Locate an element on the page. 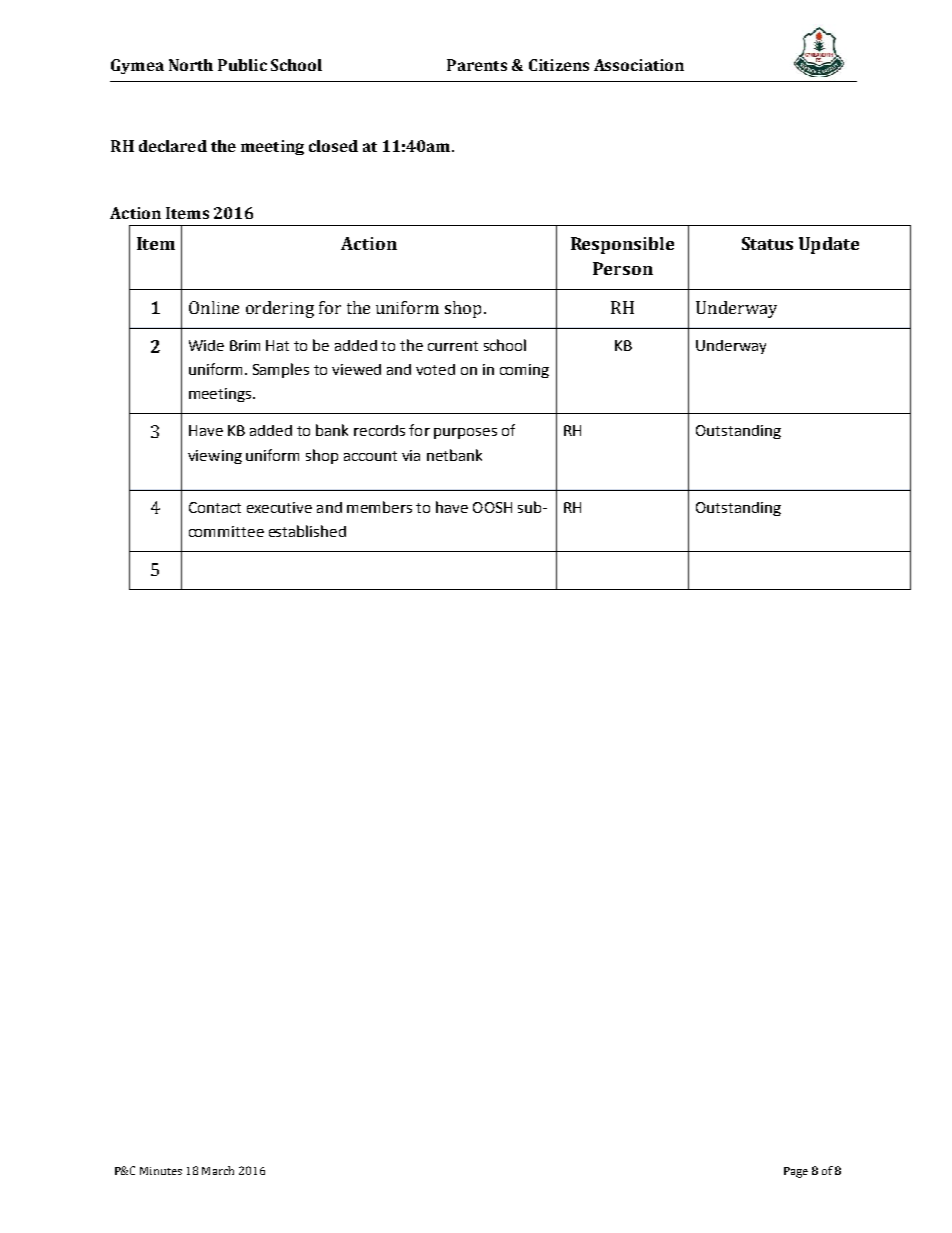 The height and width of the page is (1233, 952). declared is located at coordinates (173, 146).
